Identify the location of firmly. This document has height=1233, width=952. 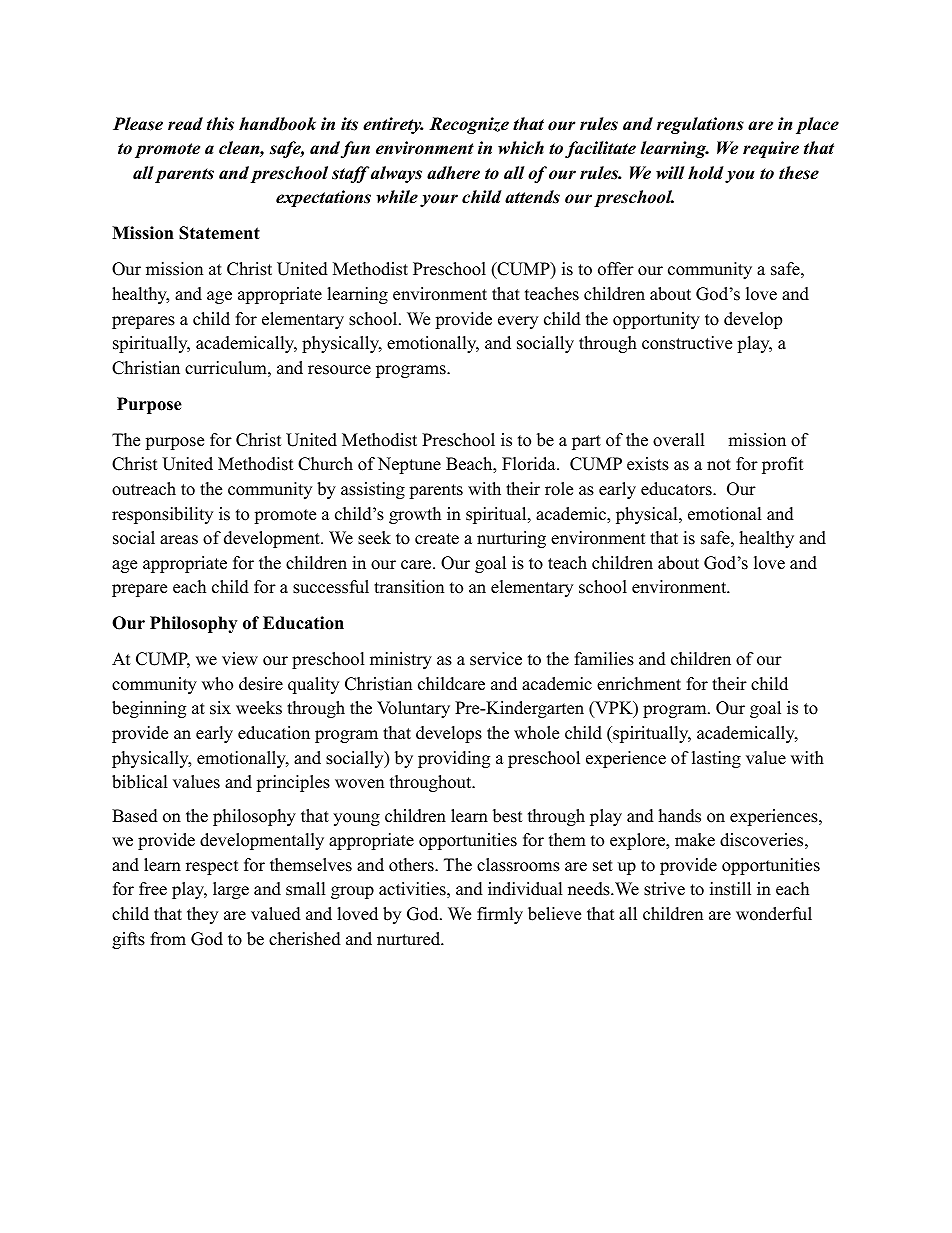
(500, 915).
